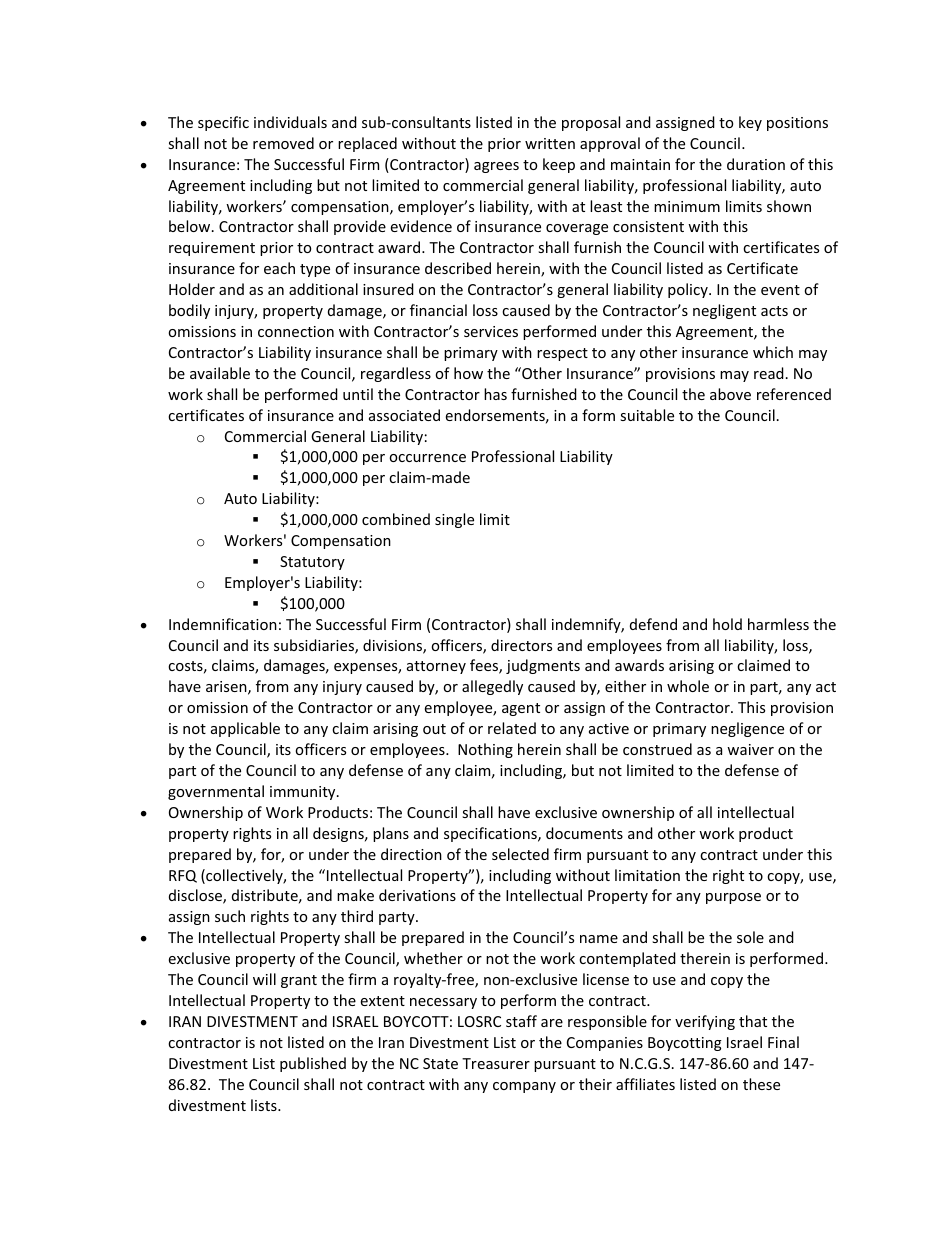  I want to click on duration, so click(756, 164).
